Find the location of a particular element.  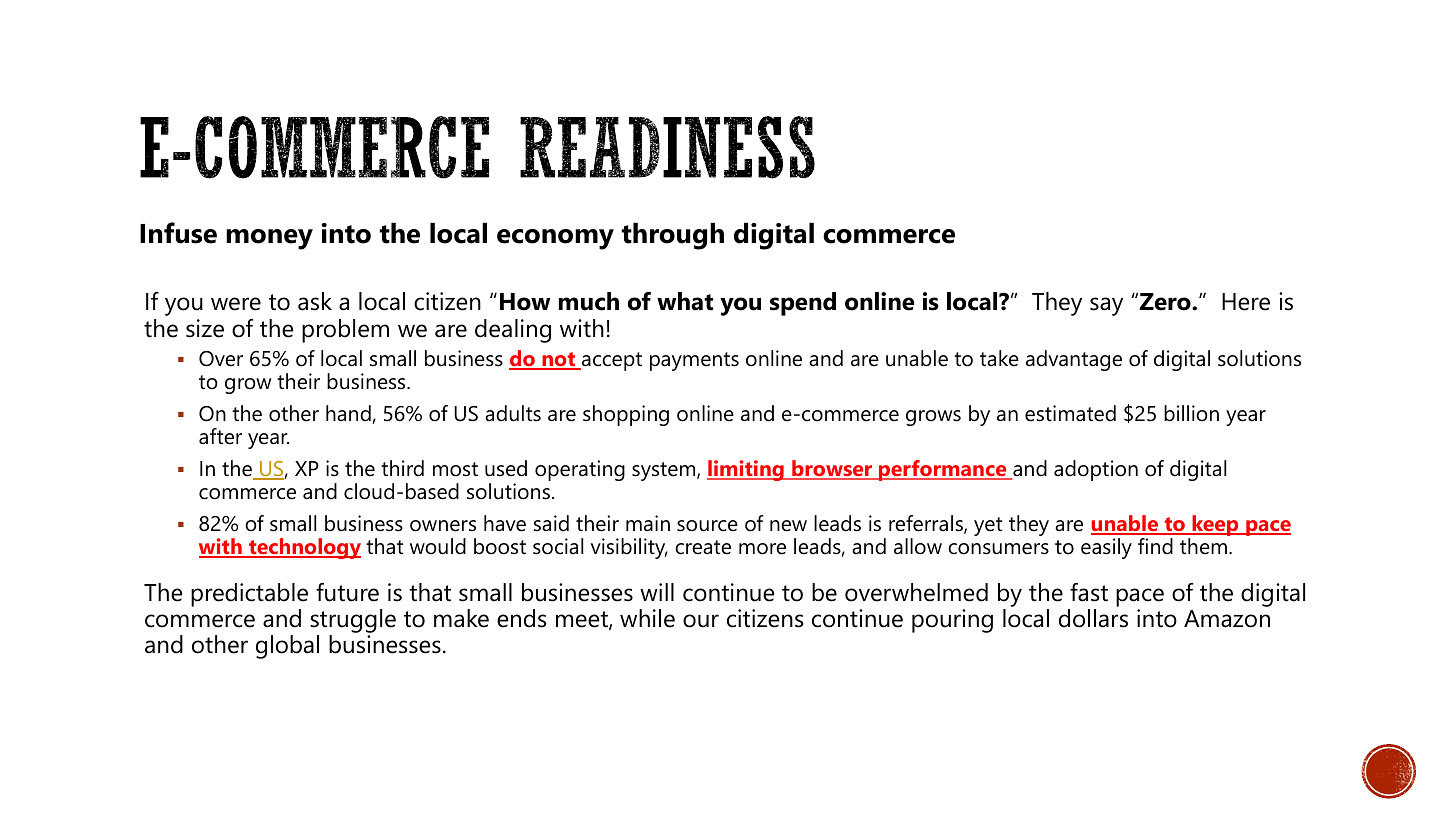

easily is located at coordinates (1106, 548).
